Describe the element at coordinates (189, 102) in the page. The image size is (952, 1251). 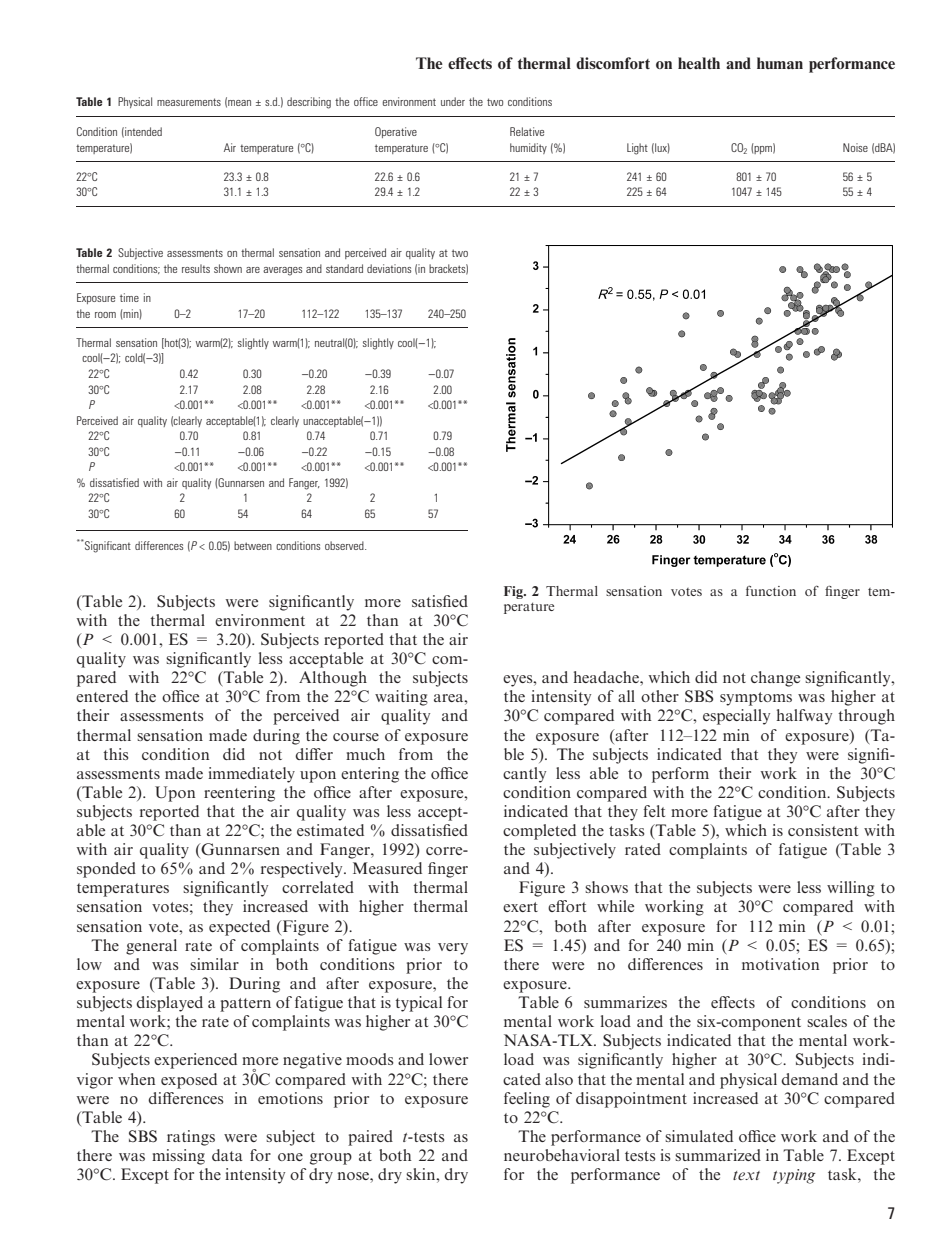
I see `measurements` at that location.
